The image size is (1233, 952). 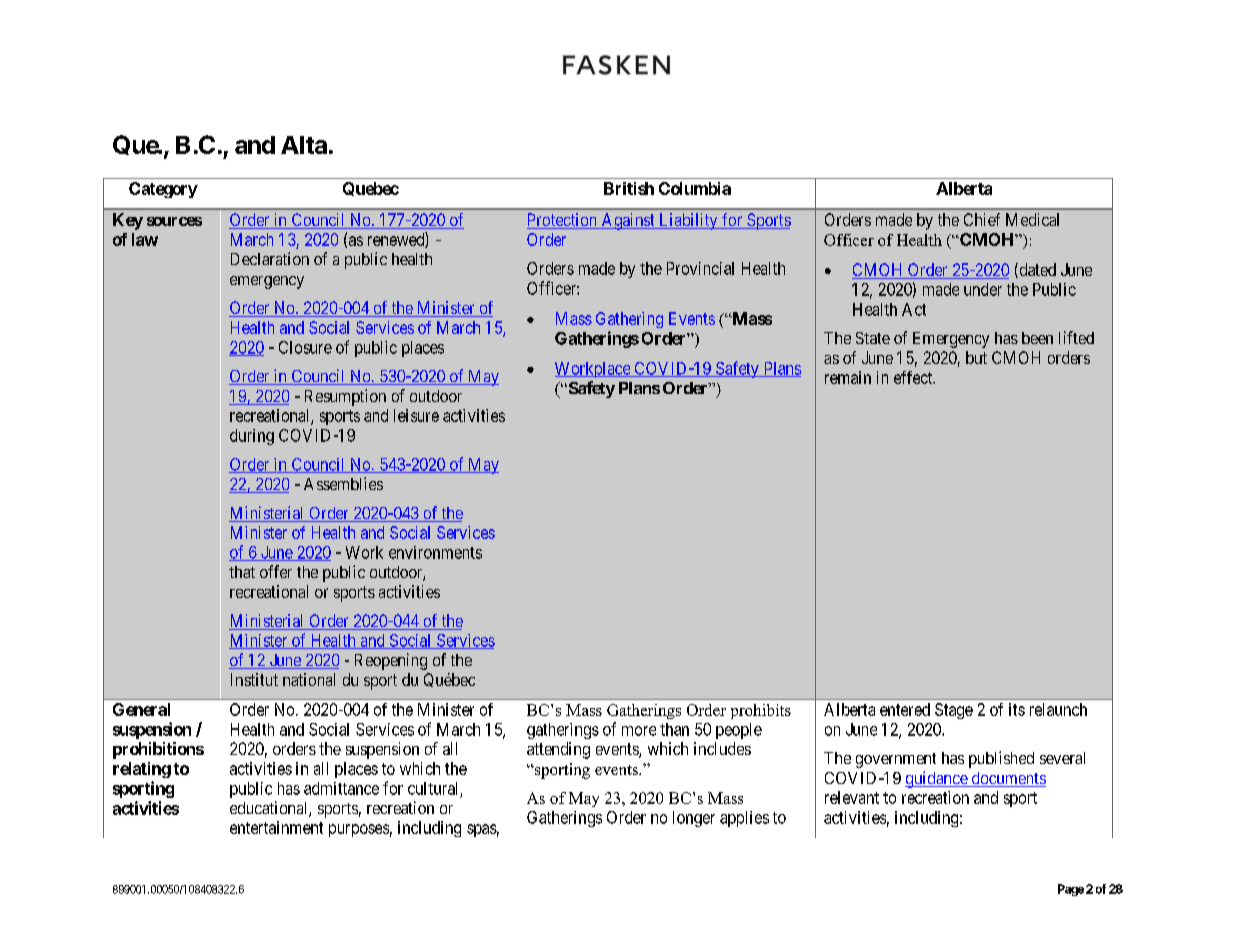 What do you see at coordinates (976, 357) in the document?
I see `but` at bounding box center [976, 357].
